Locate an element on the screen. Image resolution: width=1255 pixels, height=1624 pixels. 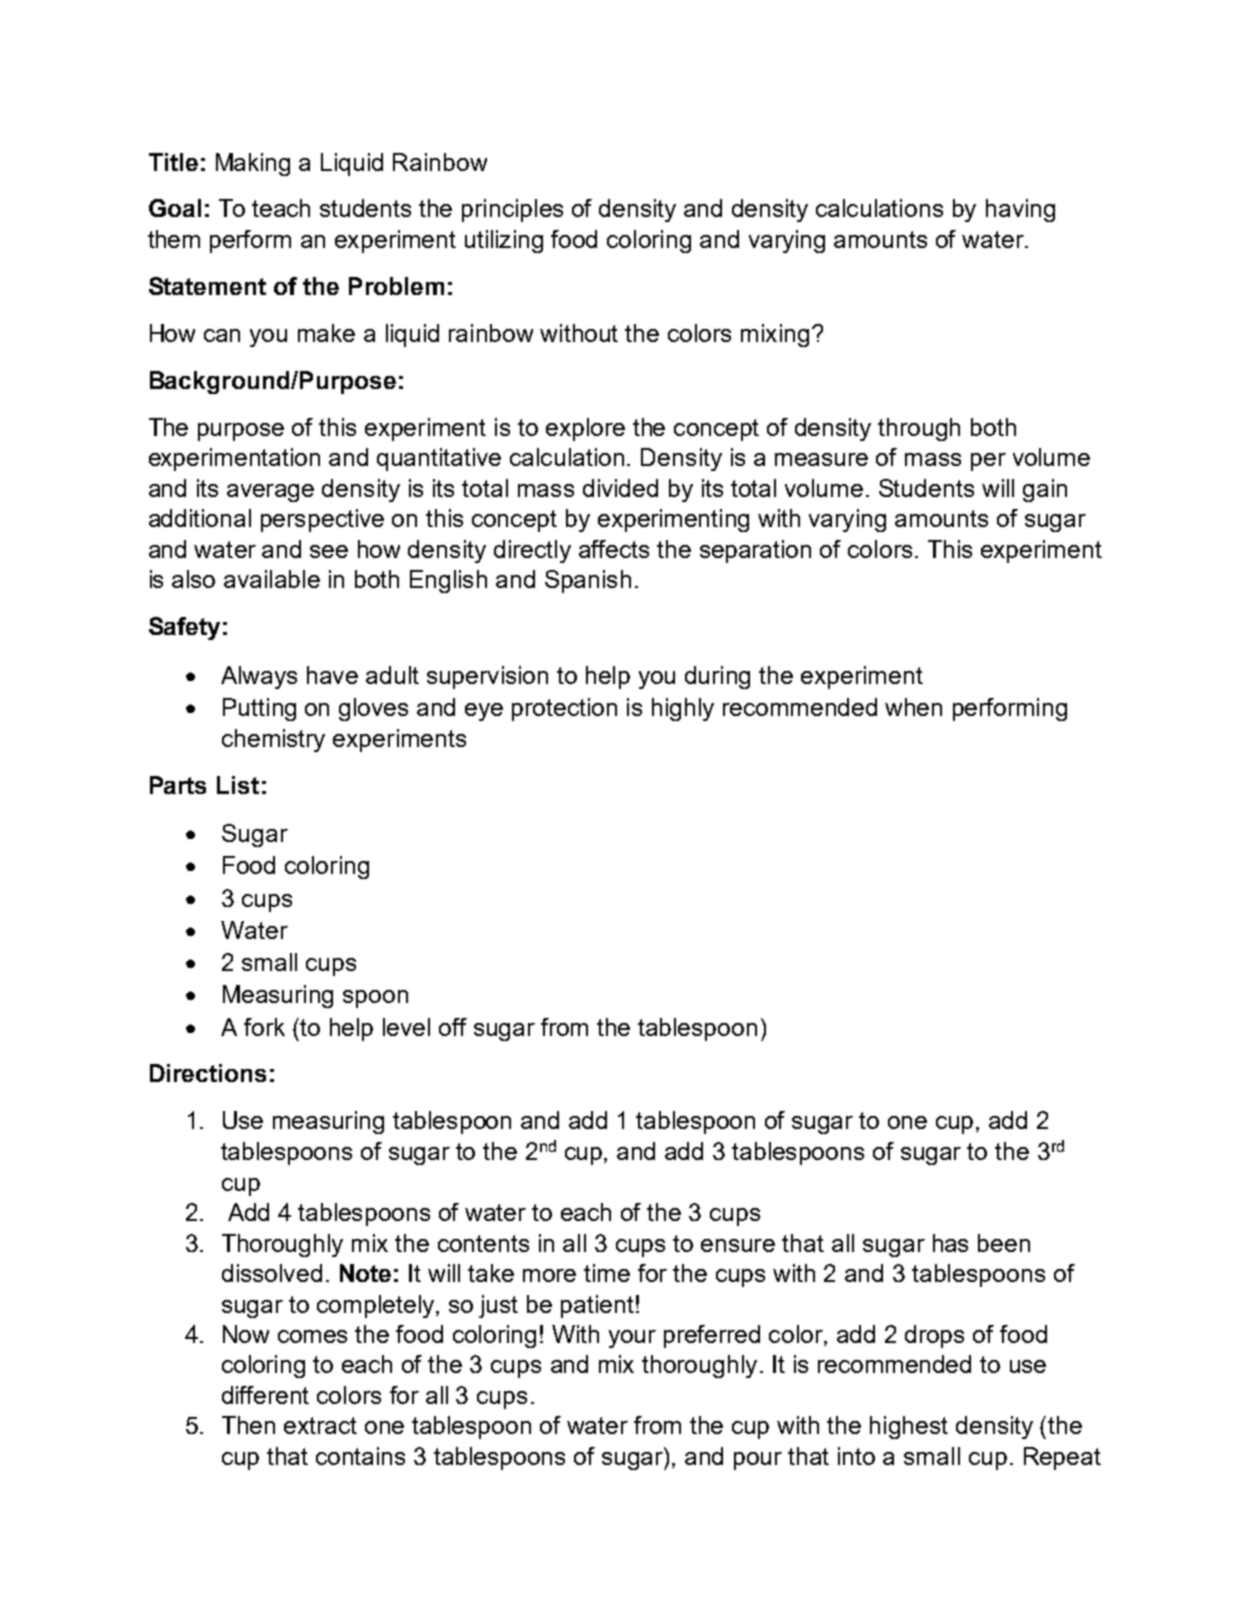
off is located at coordinates (453, 1027).
